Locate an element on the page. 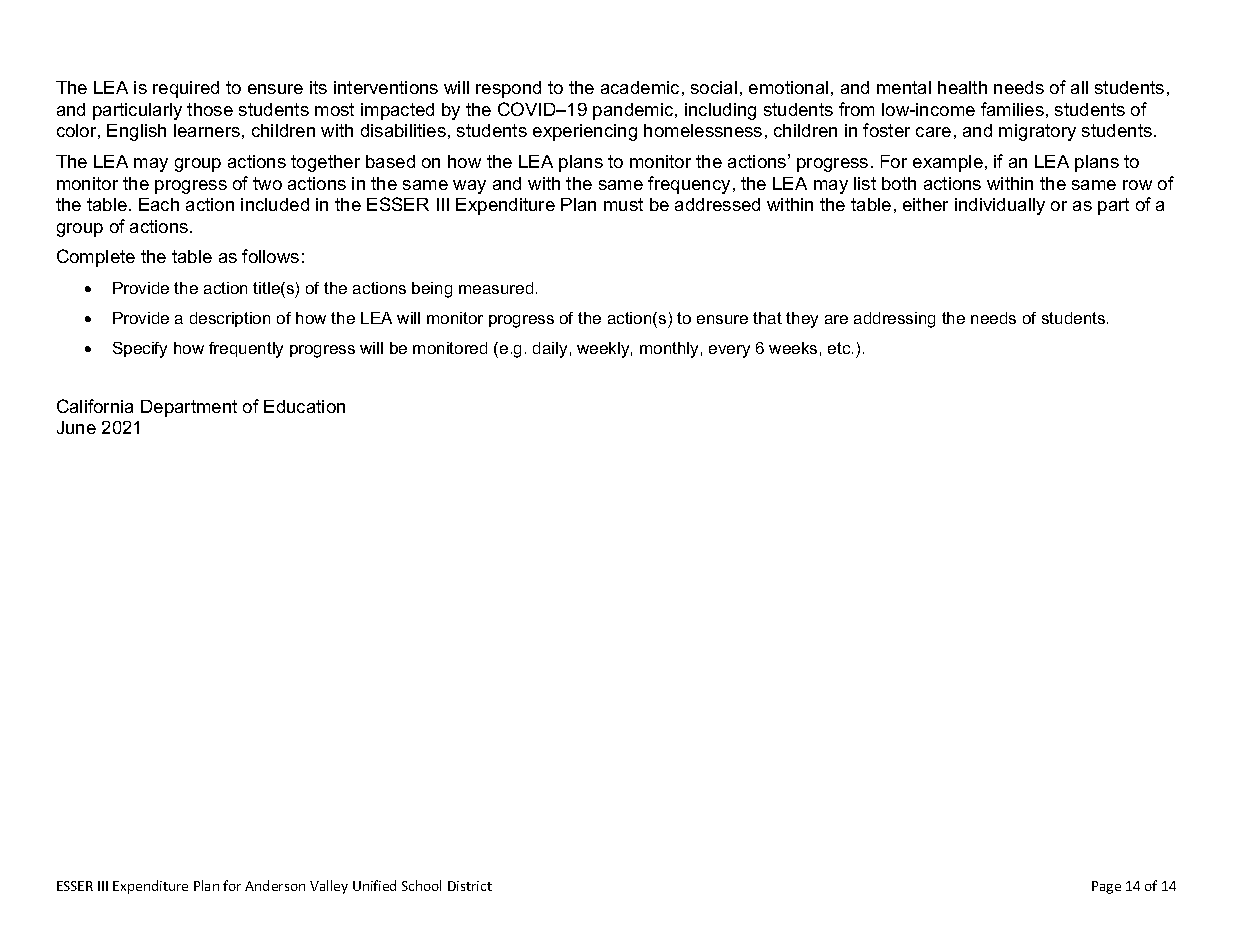 This document has width=1233, height=952. pandemic is located at coordinates (634, 111).
